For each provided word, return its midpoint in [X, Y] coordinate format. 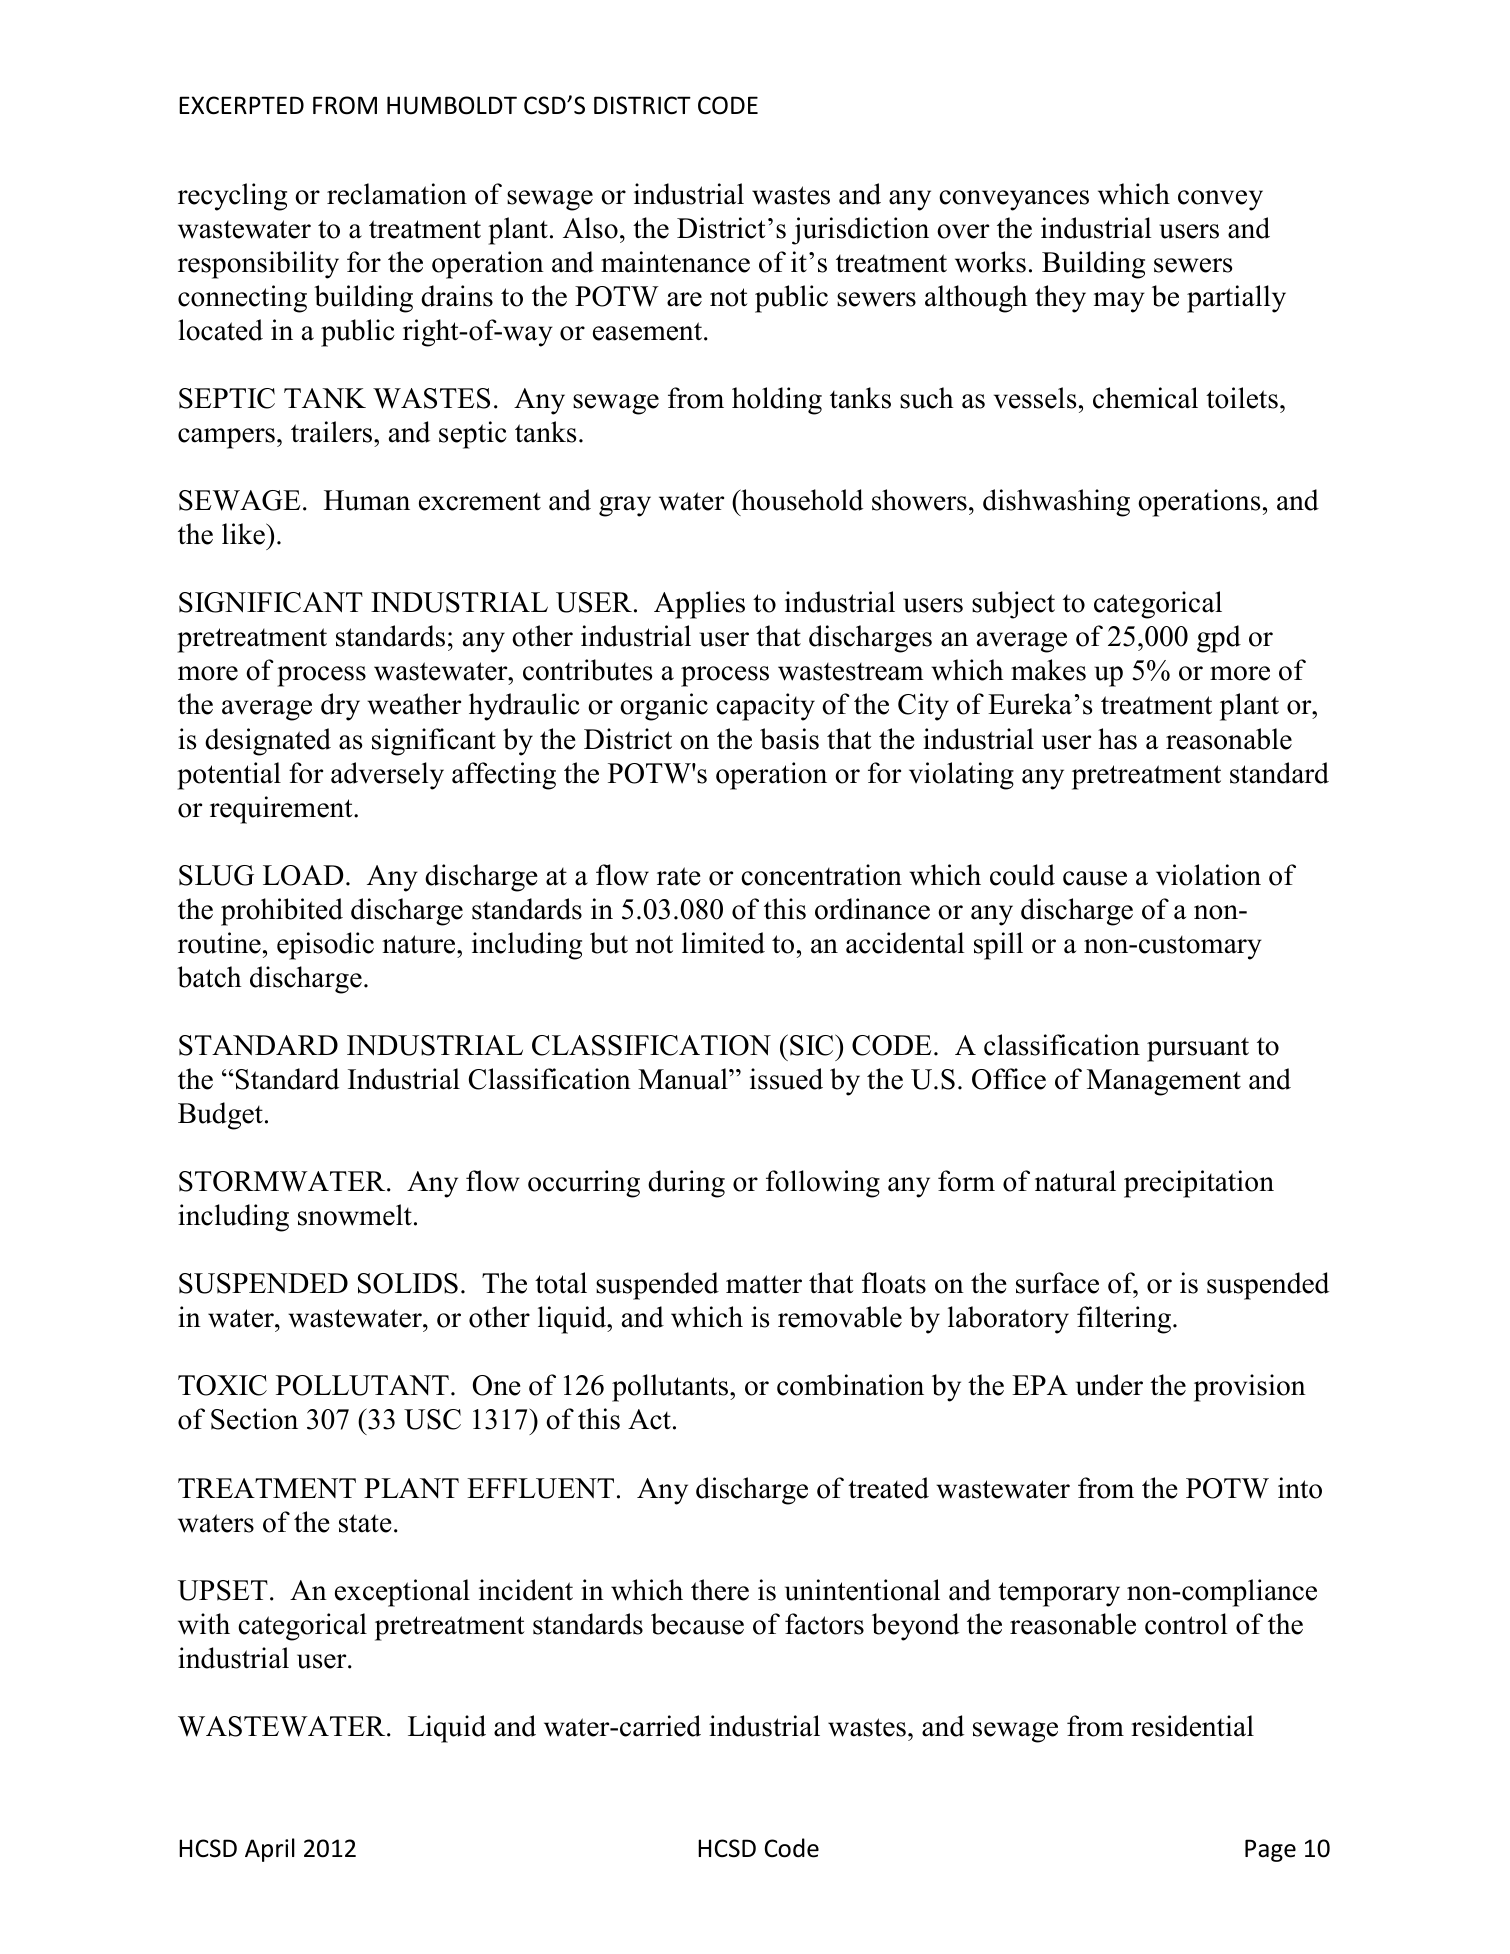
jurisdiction [860, 231]
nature [420, 944]
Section [254, 1419]
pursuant [1198, 1049]
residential [1192, 1726]
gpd [1219, 639]
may [1119, 302]
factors [824, 1624]
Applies [699, 605]
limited [723, 943]
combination [850, 1385]
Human [367, 500]
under [1109, 1385]
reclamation [397, 194]
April [270, 1850]
